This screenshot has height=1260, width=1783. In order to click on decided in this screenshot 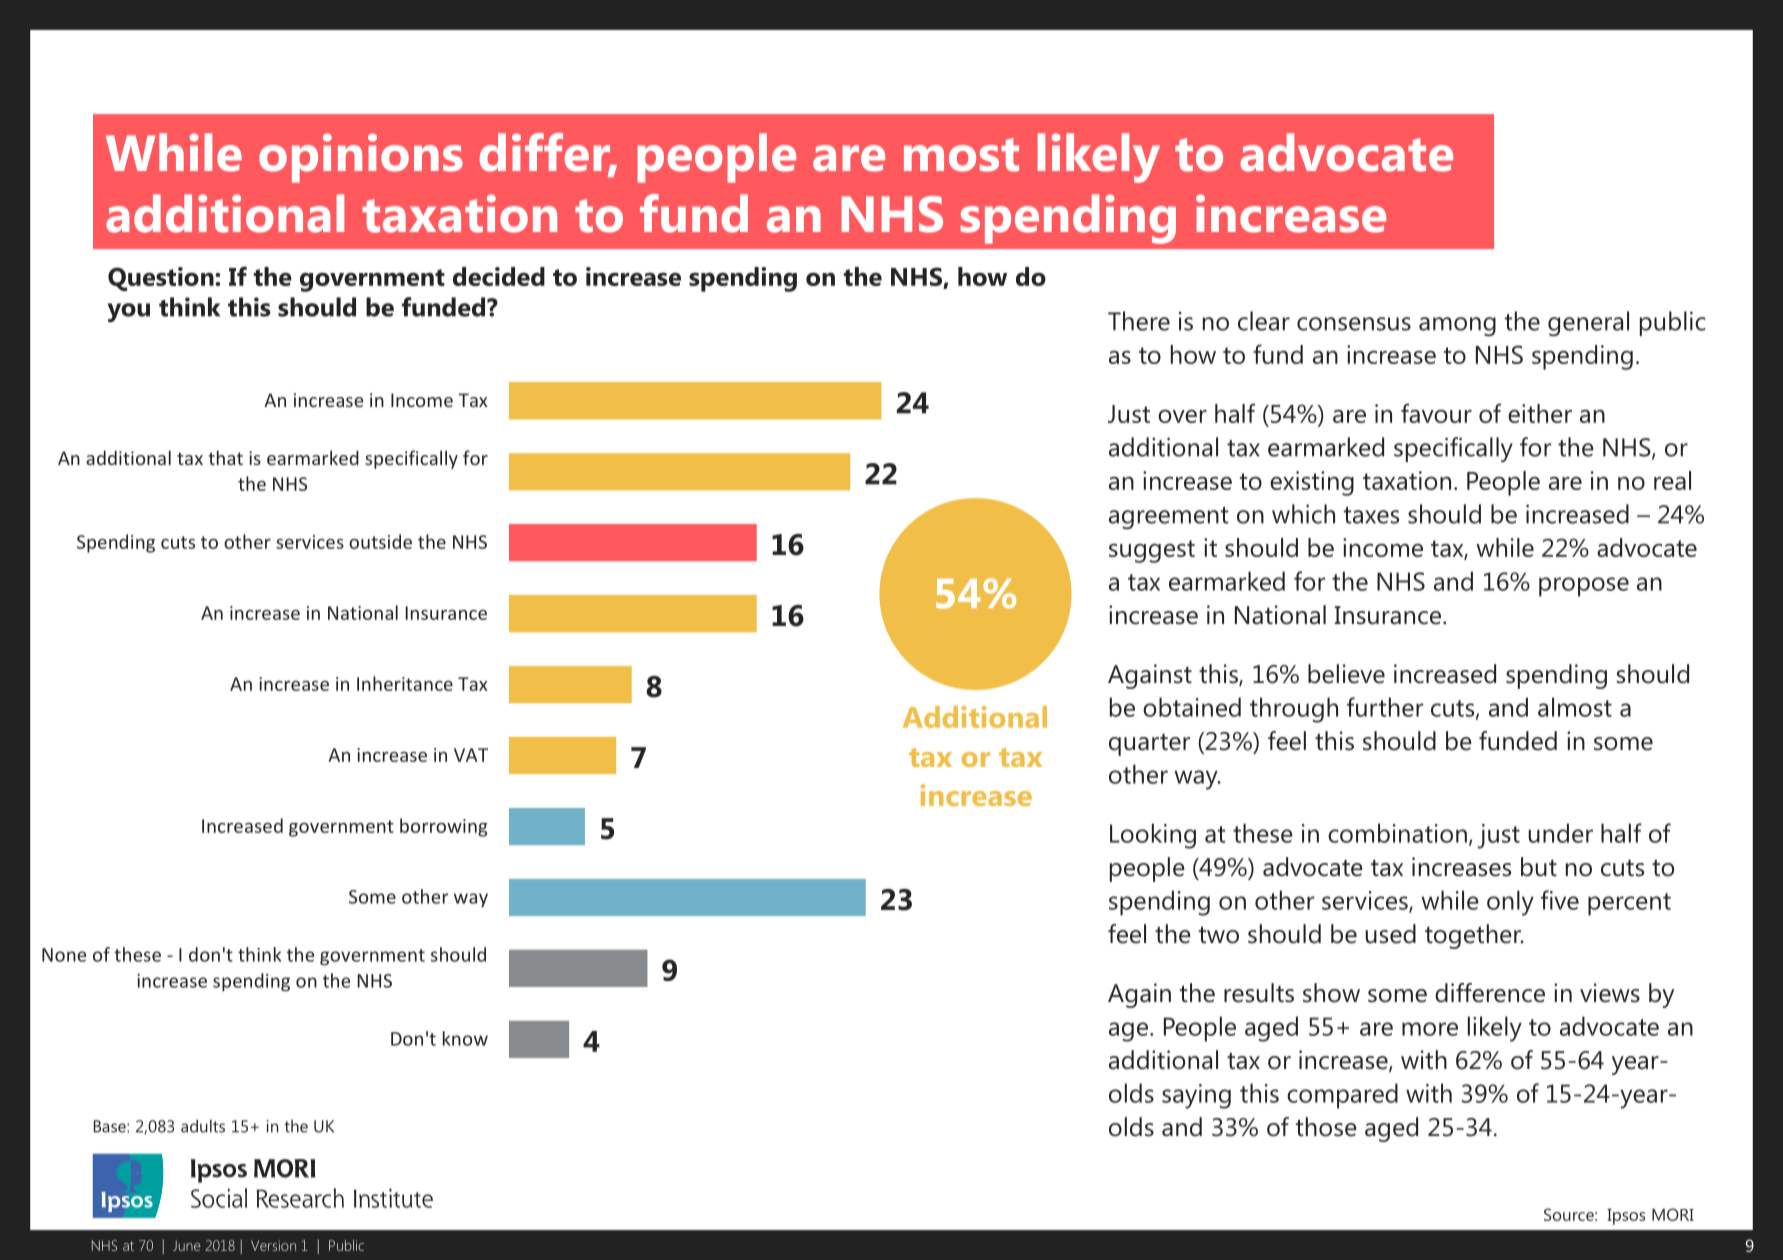, I will do `click(499, 276)`.
